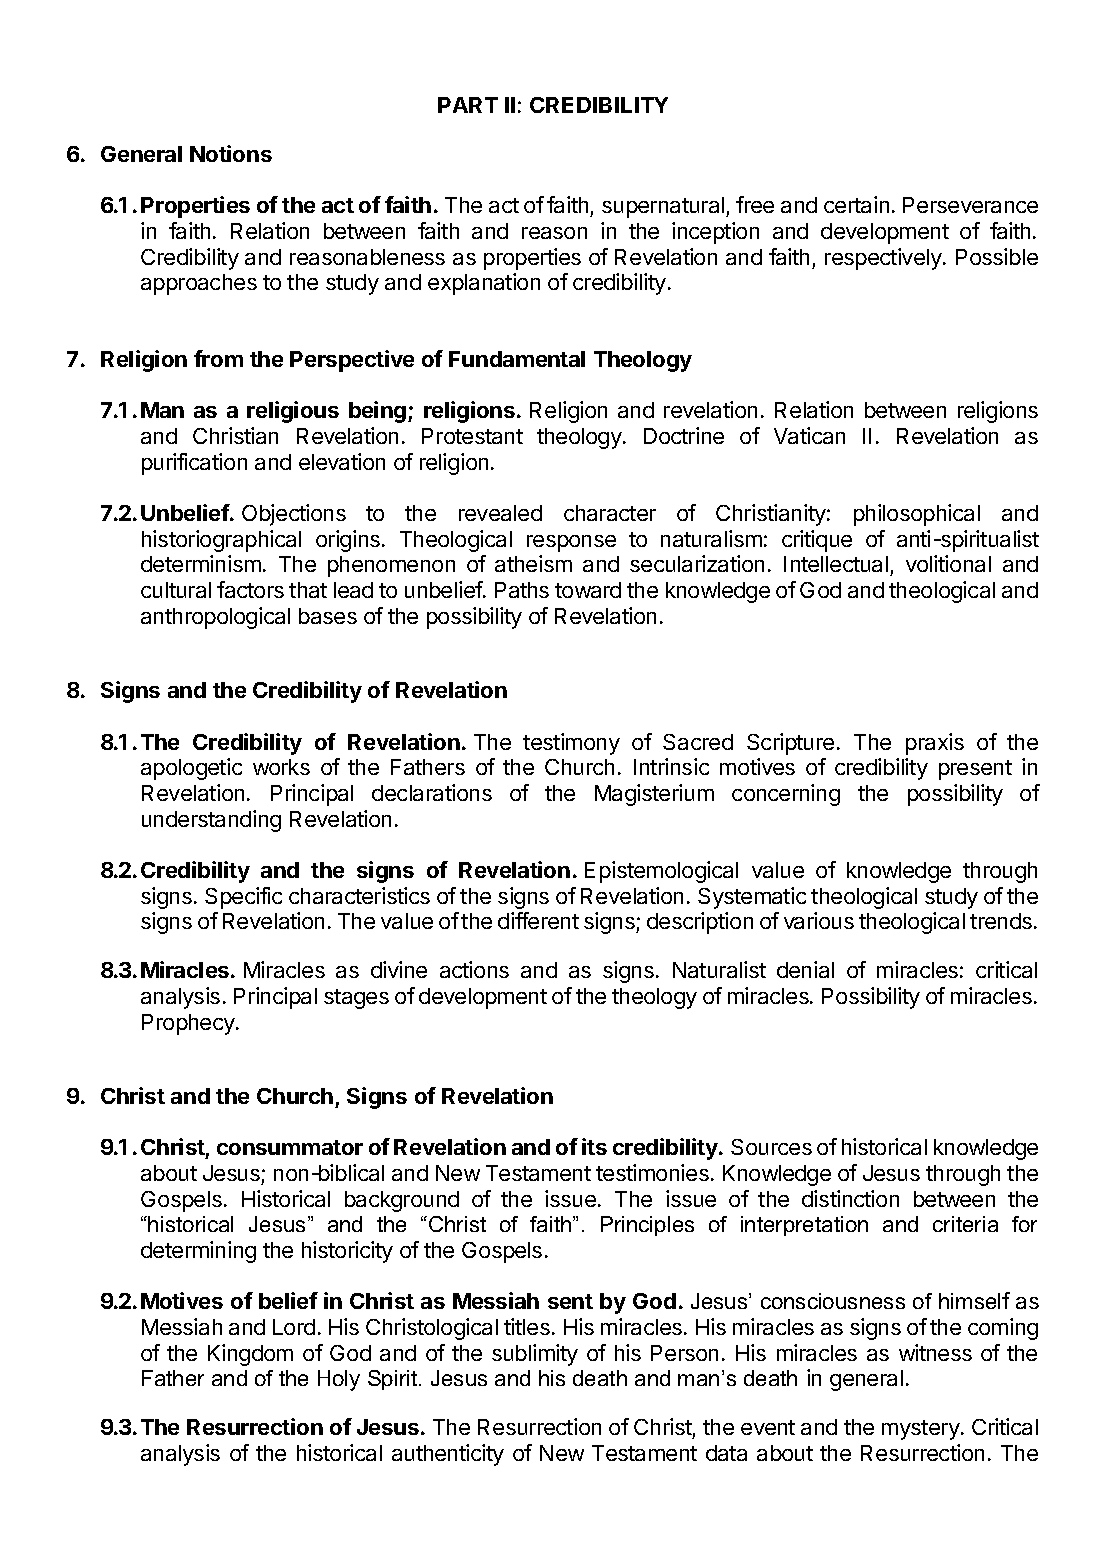  What do you see at coordinates (281, 767) in the image?
I see `works` at bounding box center [281, 767].
